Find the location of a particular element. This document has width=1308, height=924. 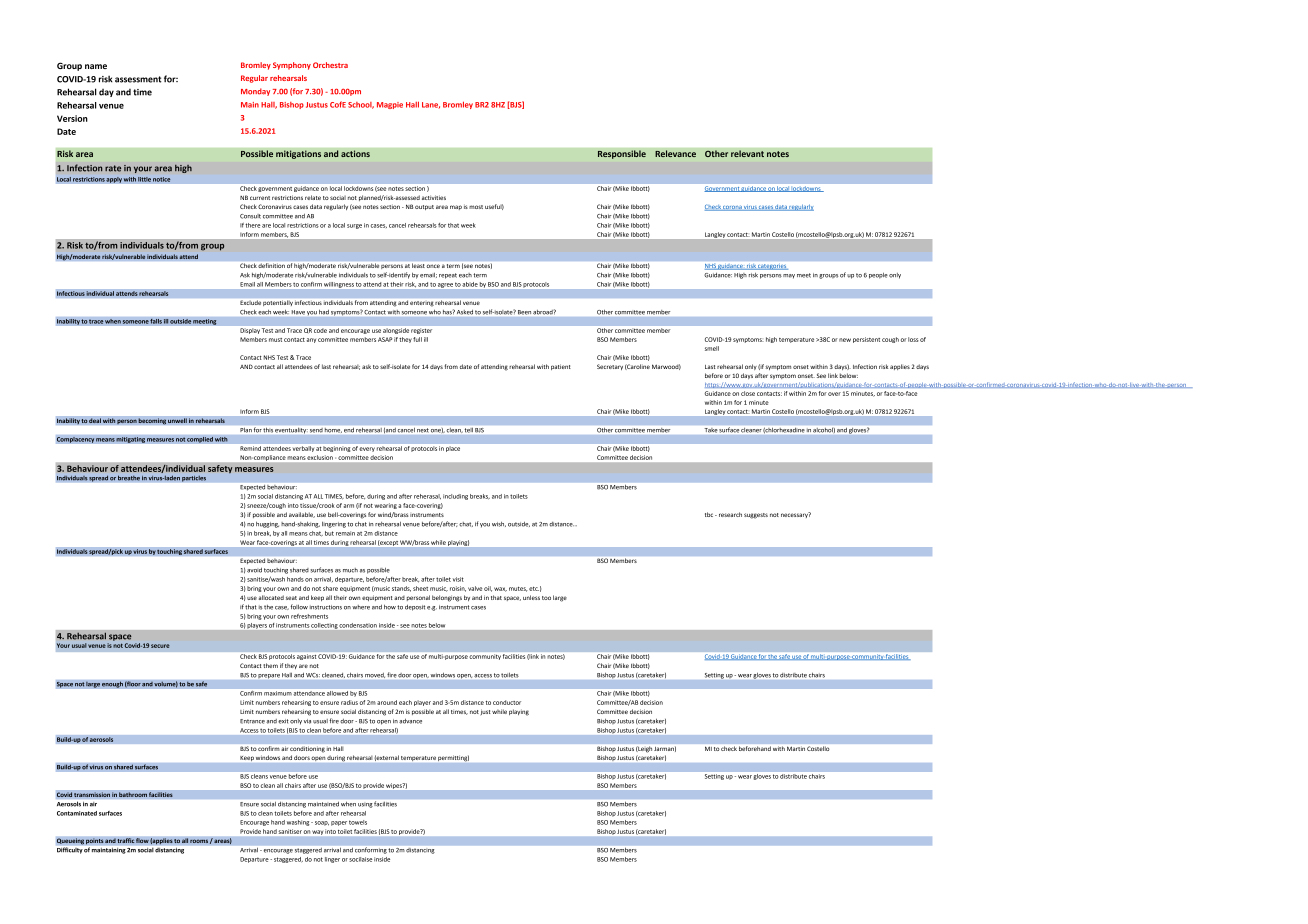

relevant is located at coordinates (747, 153).
